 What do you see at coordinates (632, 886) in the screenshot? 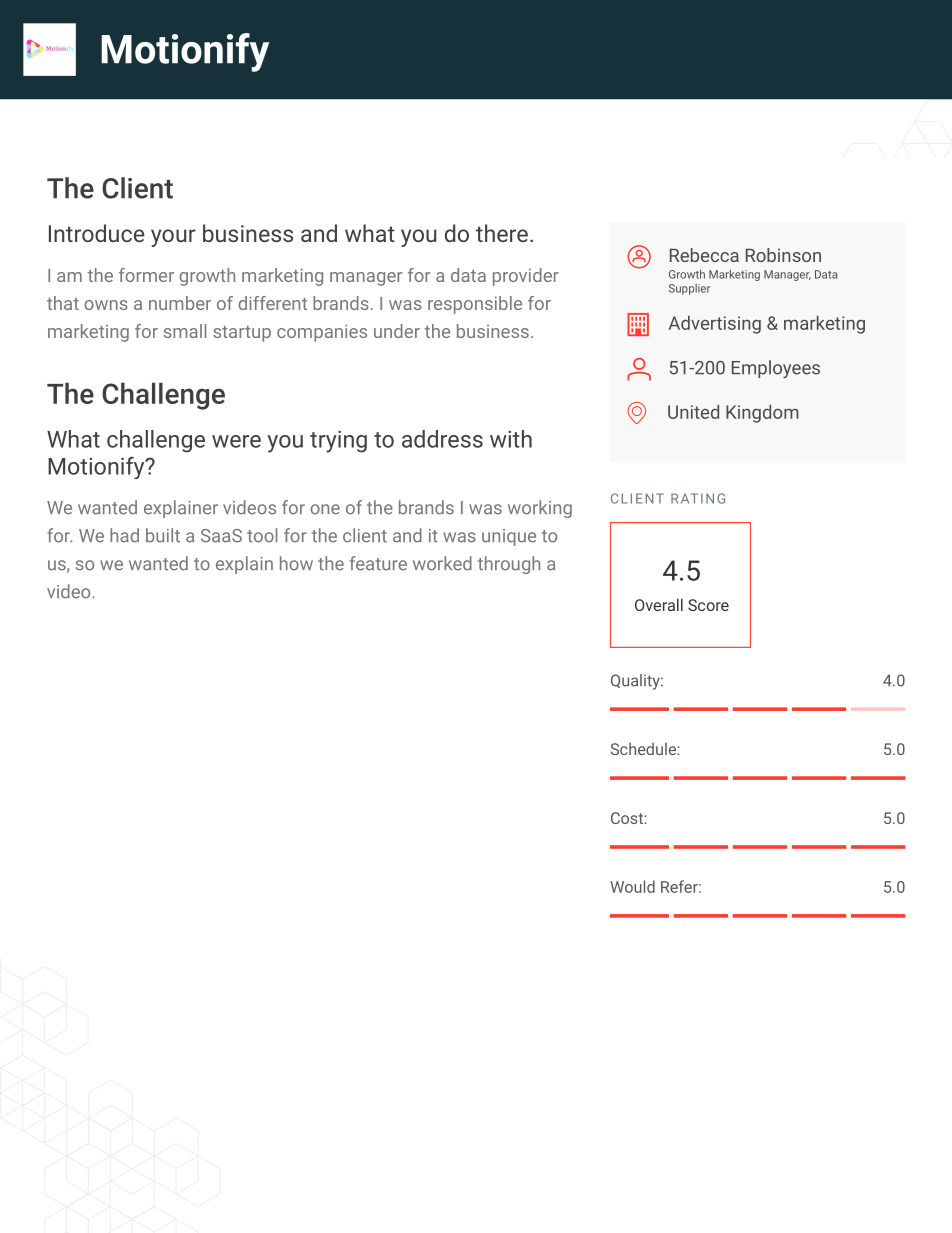
I see `Would` at bounding box center [632, 886].
